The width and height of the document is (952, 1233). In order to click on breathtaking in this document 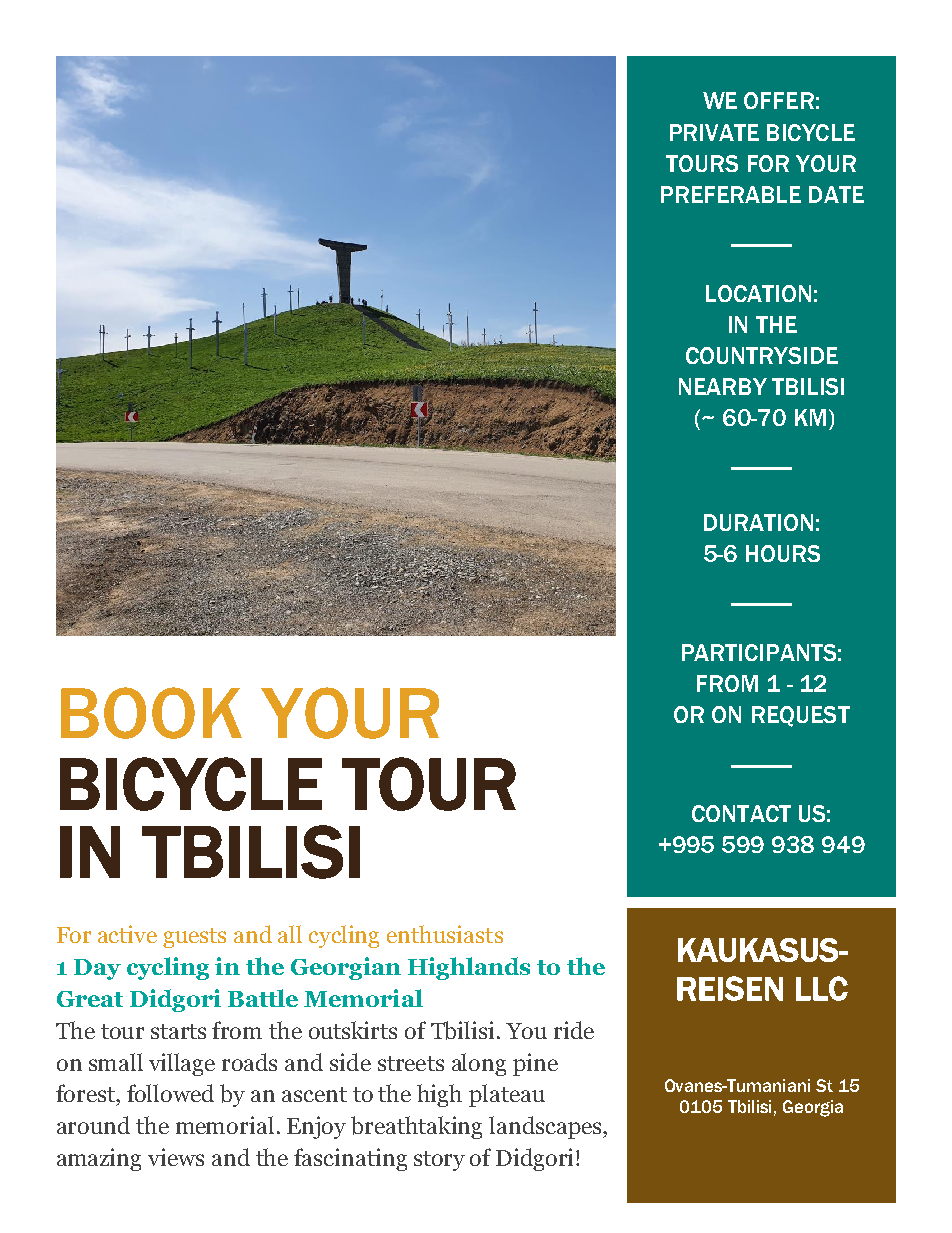, I will do `click(416, 1127)`.
